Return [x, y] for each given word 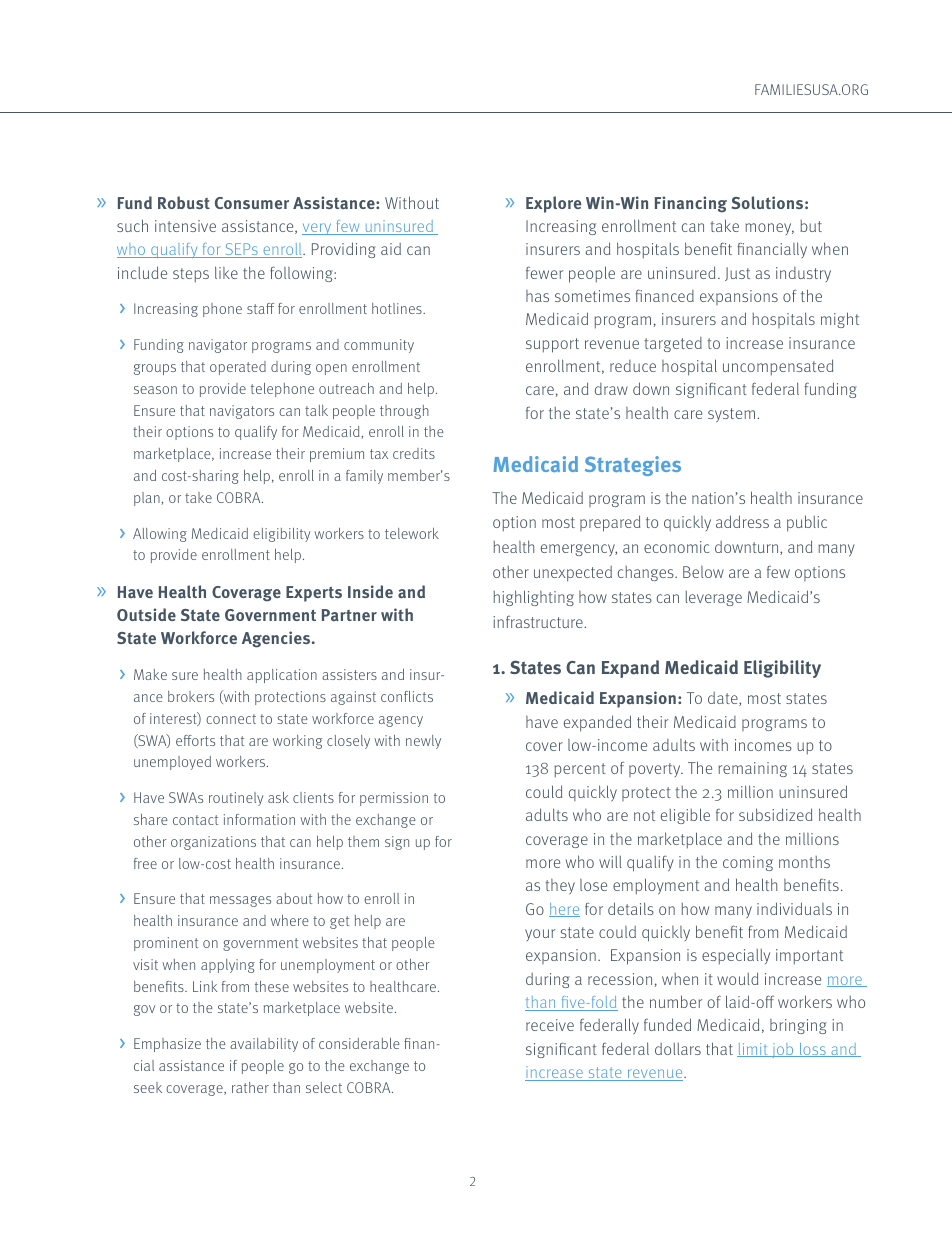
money [769, 229]
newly [423, 742]
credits [414, 453]
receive [550, 1025]
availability [264, 1045]
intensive [185, 226]
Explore [553, 204]
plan [148, 499]
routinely [236, 799]
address [742, 521]
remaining [752, 769]
